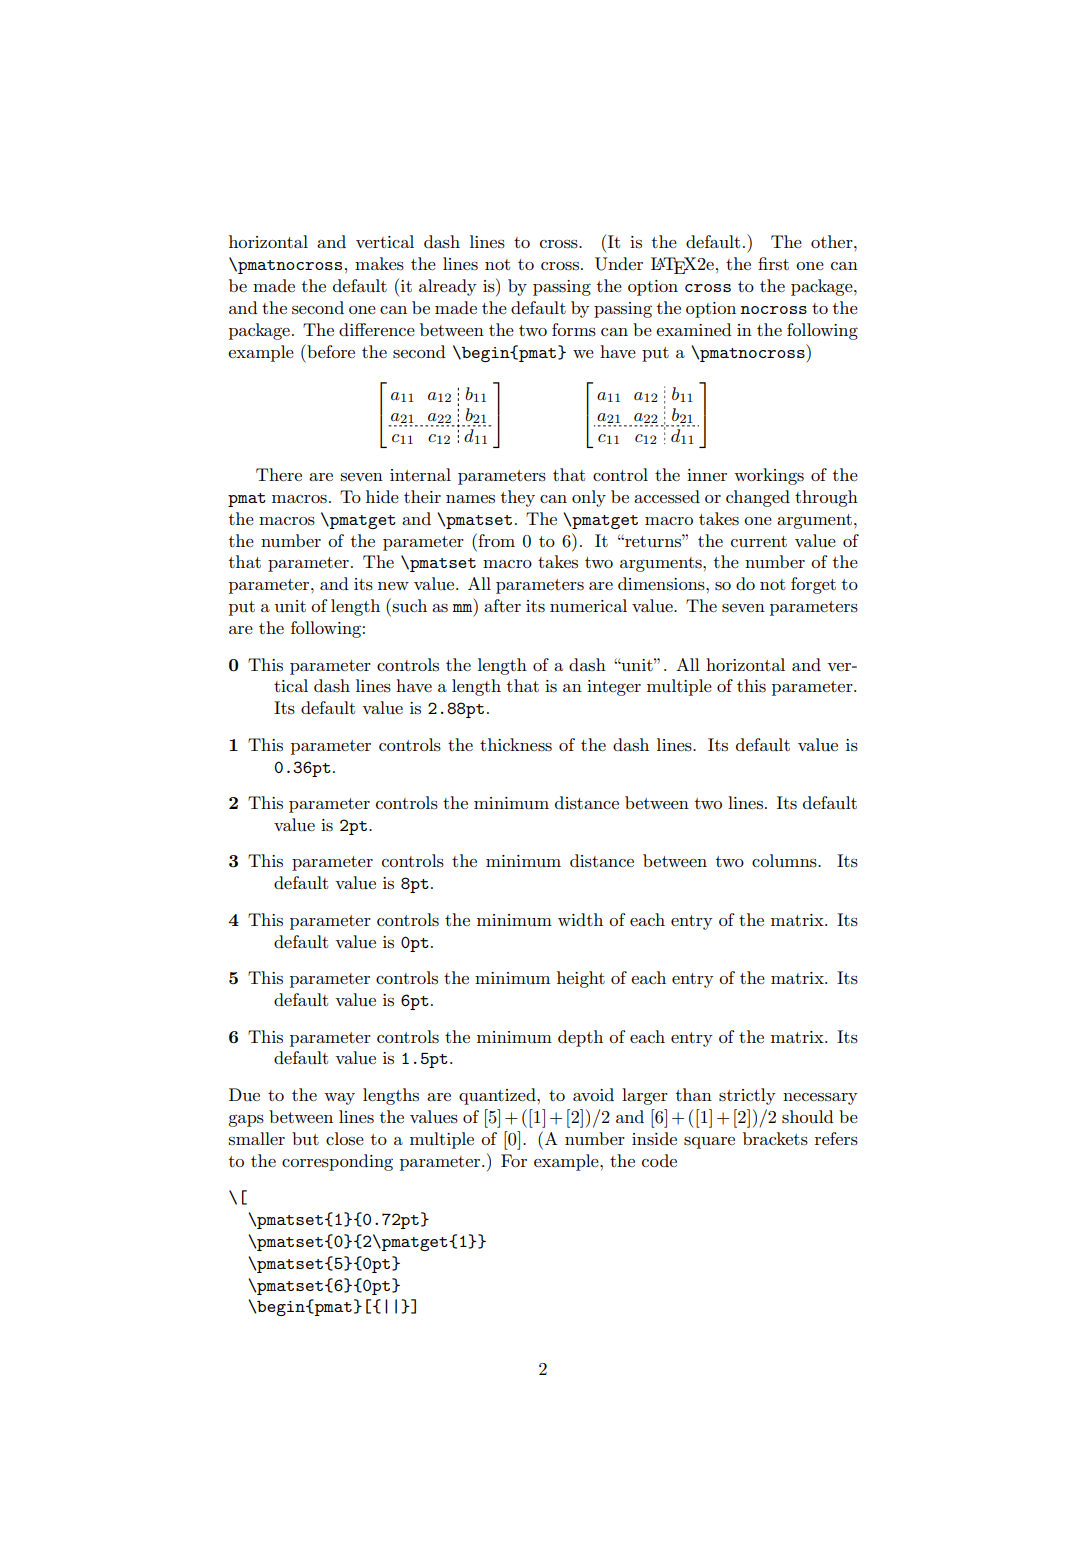 The height and width of the document is (1541, 1090). I want to click on height, so click(581, 979).
